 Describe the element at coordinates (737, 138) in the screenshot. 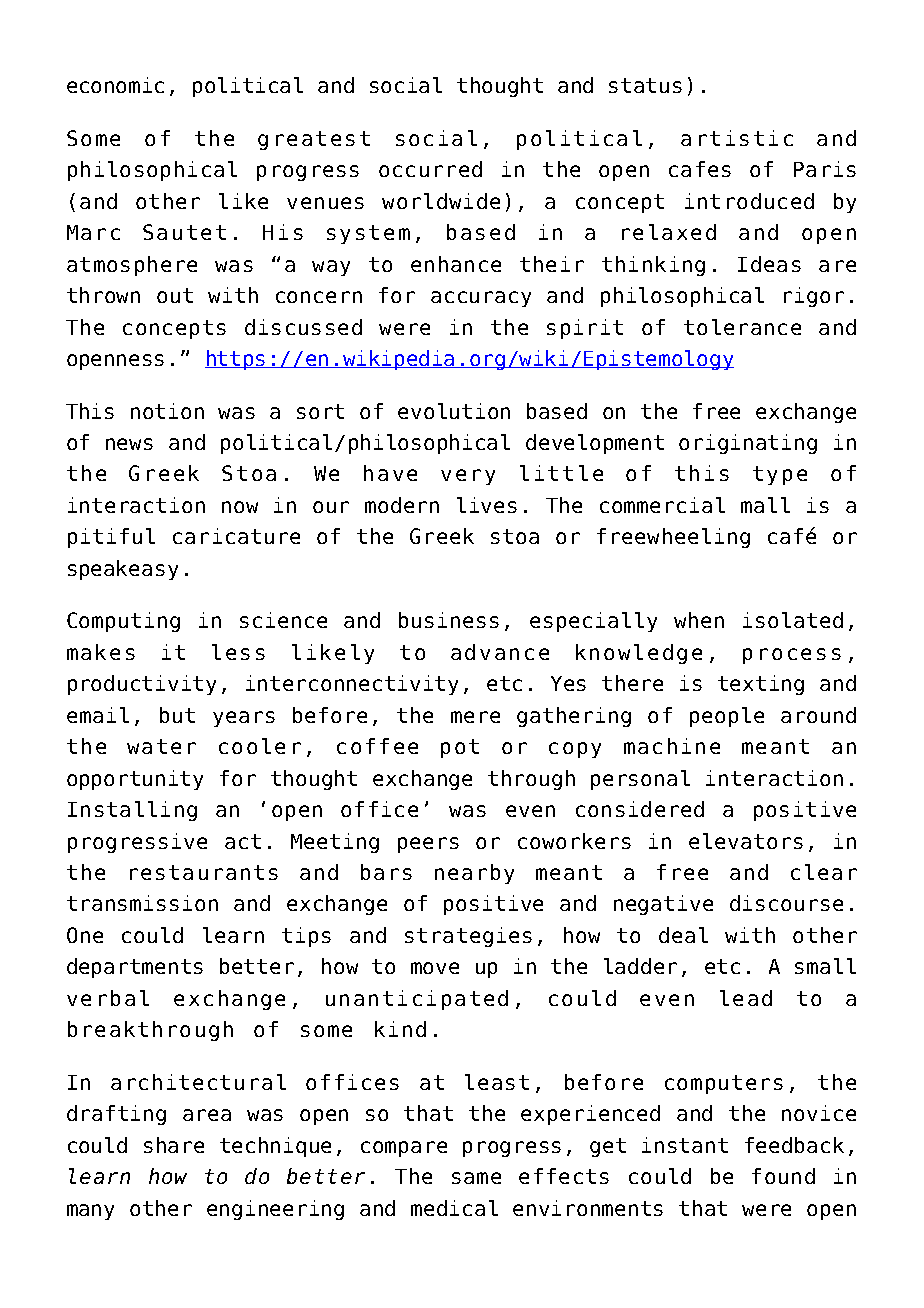

I see `artistic` at that location.
